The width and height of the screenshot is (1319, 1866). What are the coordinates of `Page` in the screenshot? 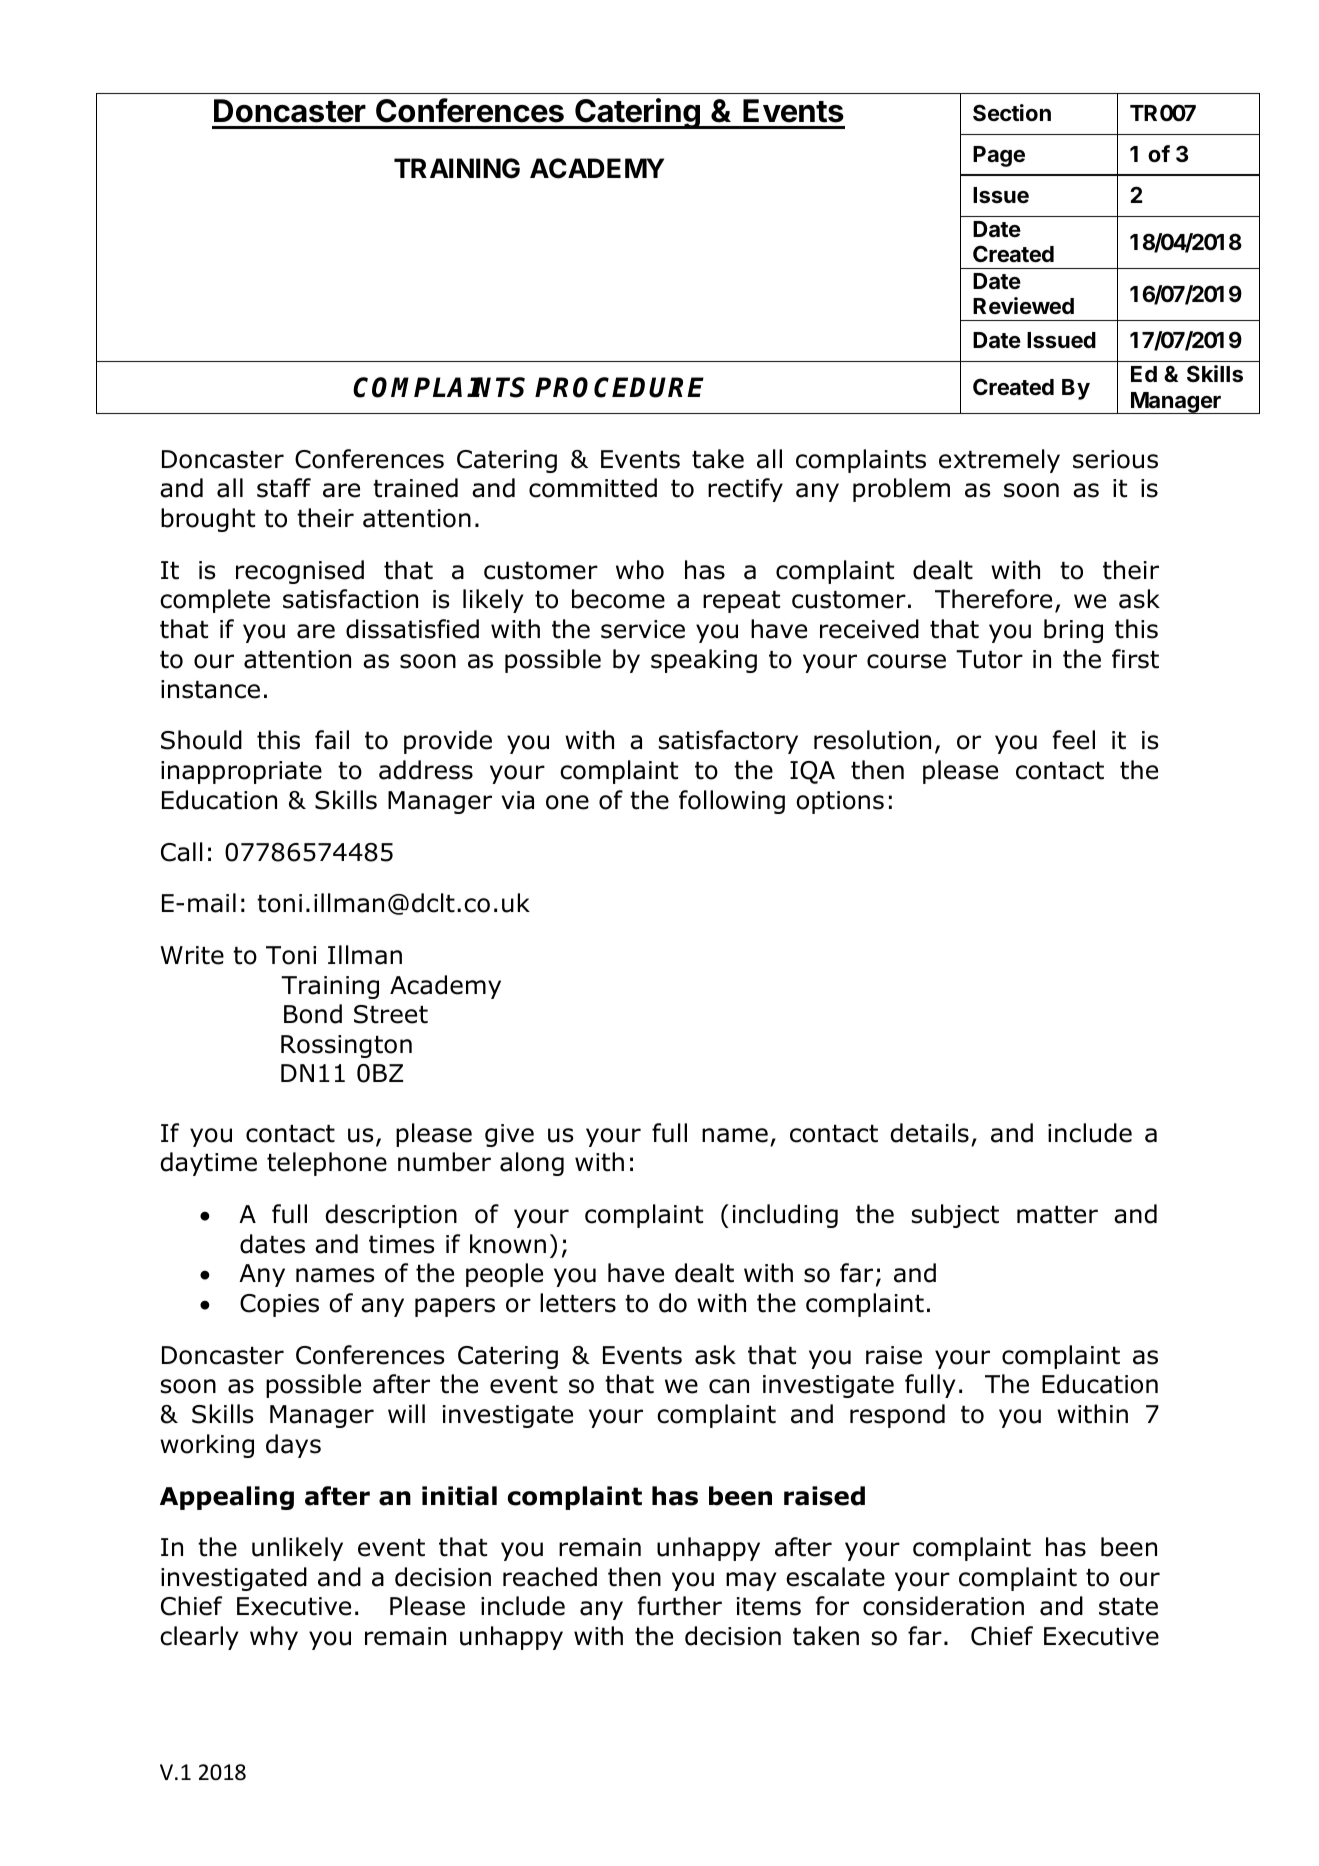 It's located at (999, 156).
